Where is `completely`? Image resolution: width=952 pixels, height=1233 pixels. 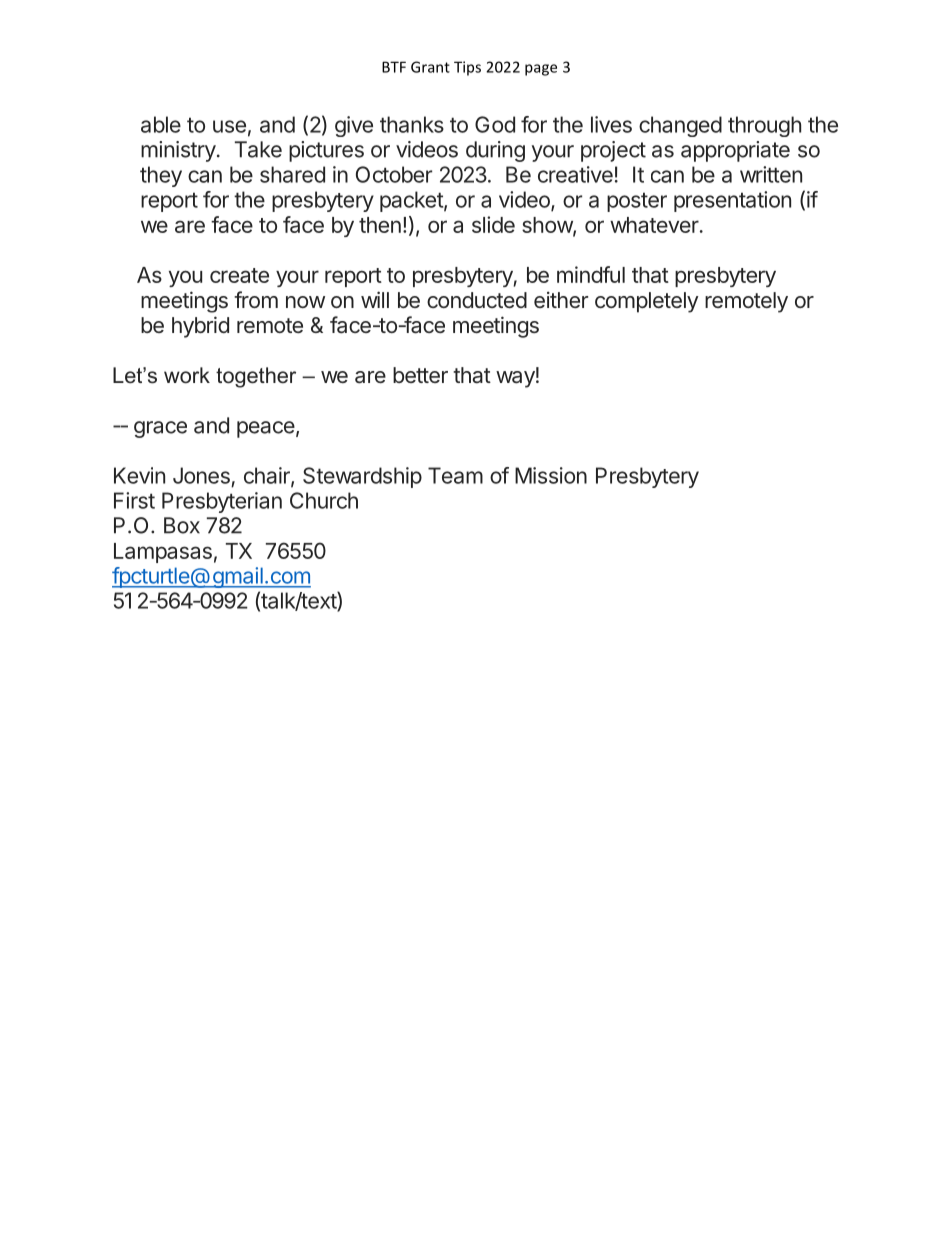
completely is located at coordinates (647, 302).
